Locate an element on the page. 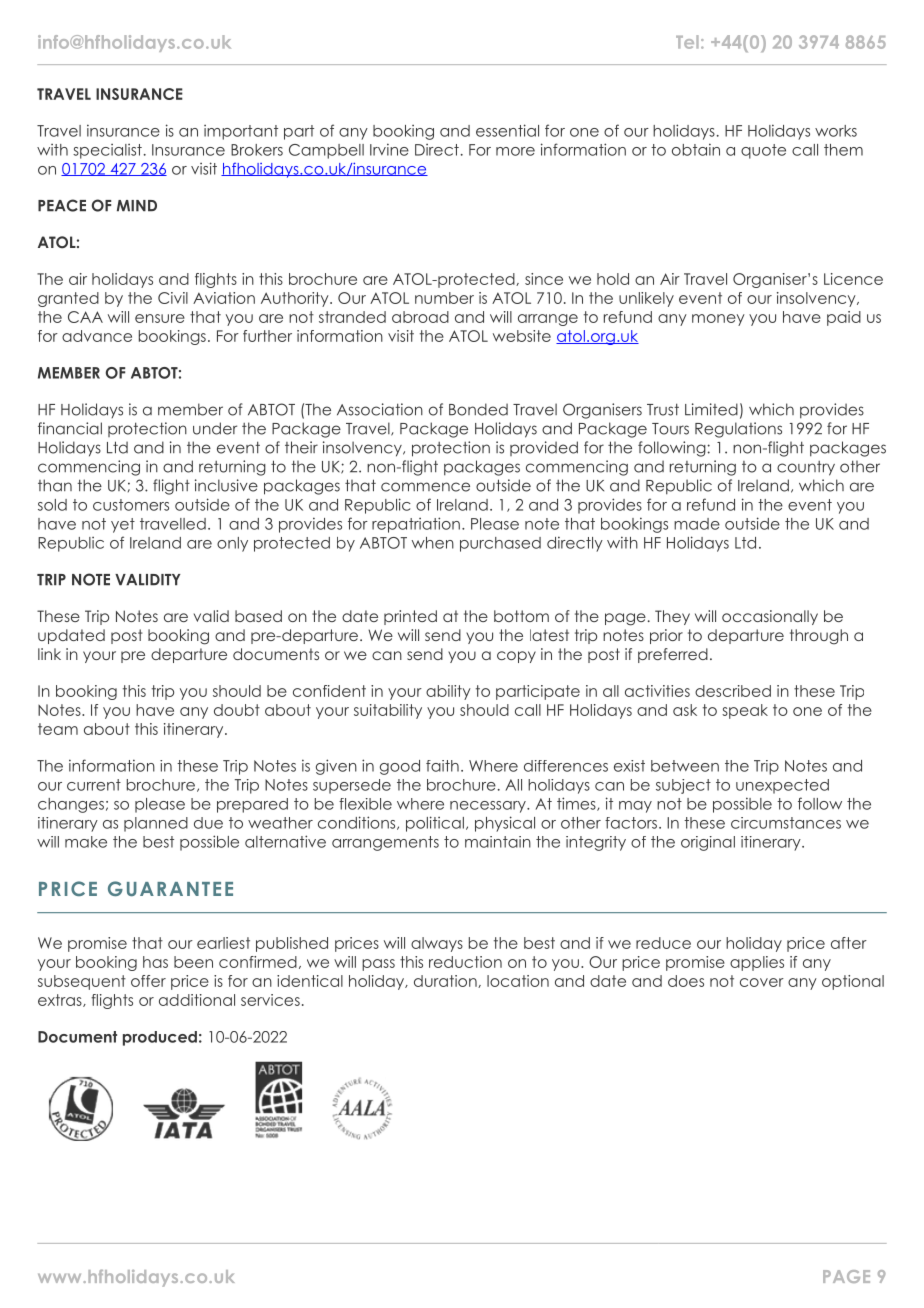  essential is located at coordinates (507, 130).
